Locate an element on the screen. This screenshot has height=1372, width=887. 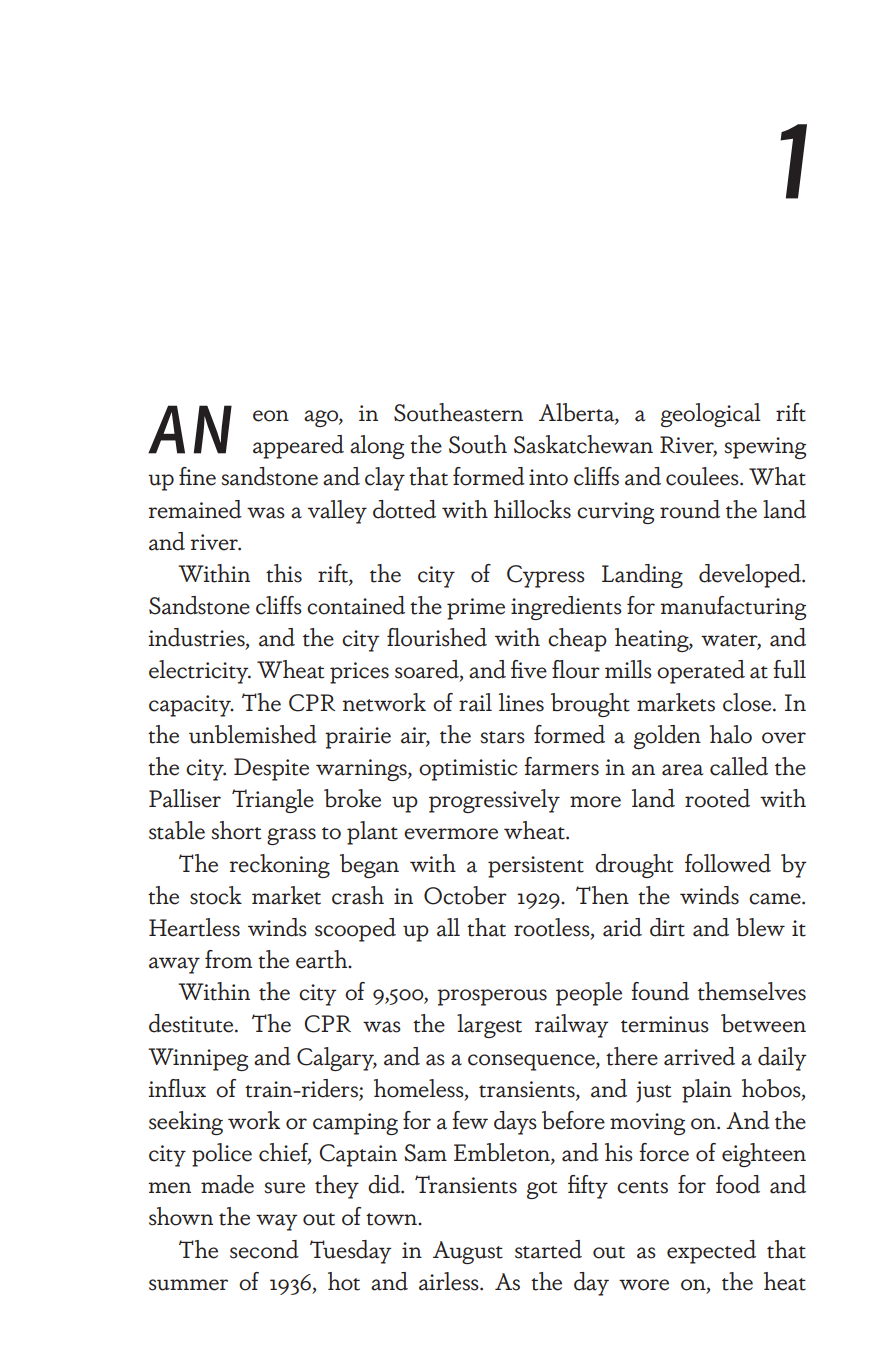
this is located at coordinates (284, 573).
